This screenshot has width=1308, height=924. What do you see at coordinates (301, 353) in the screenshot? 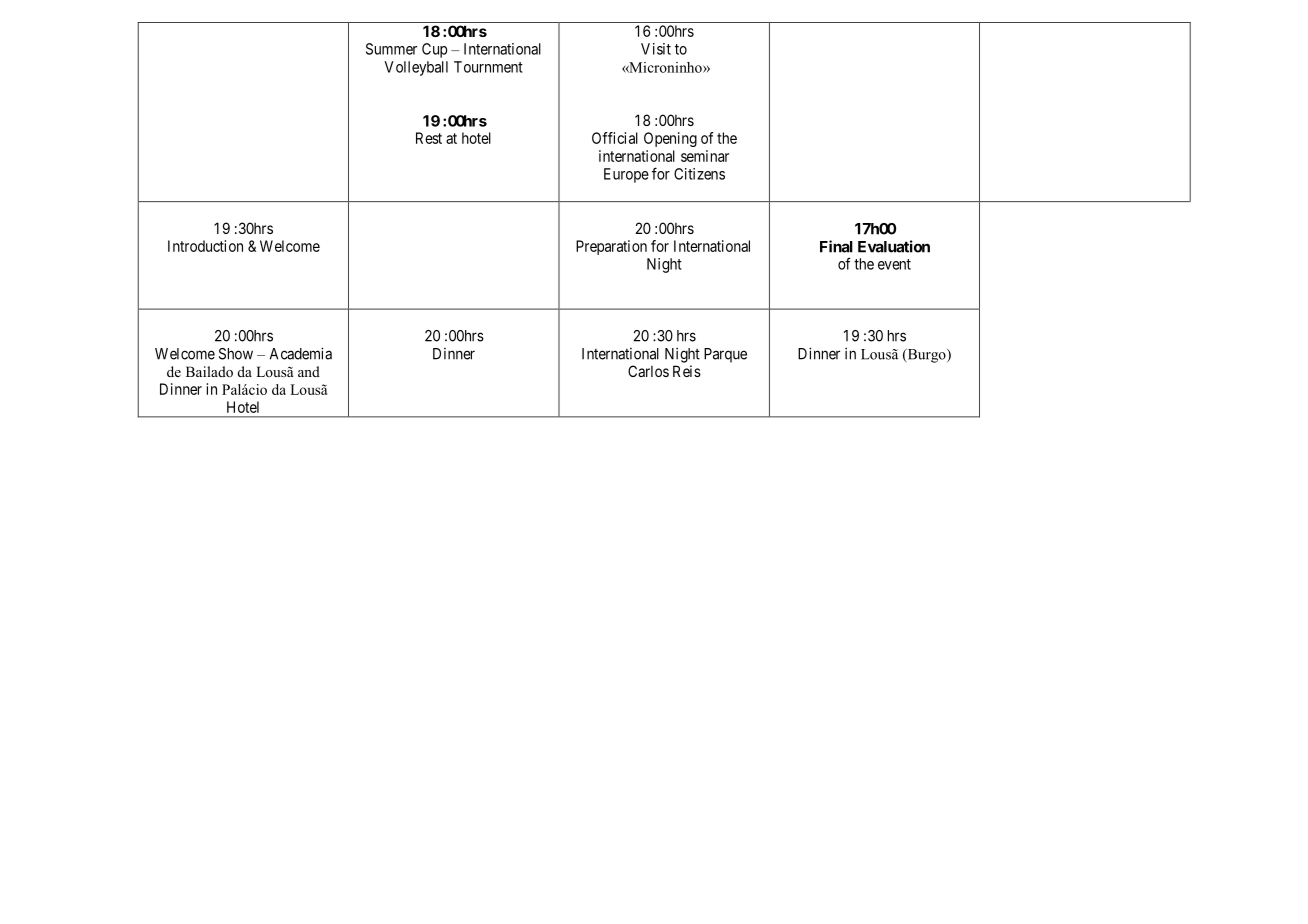
I see `Academia` at bounding box center [301, 353].
